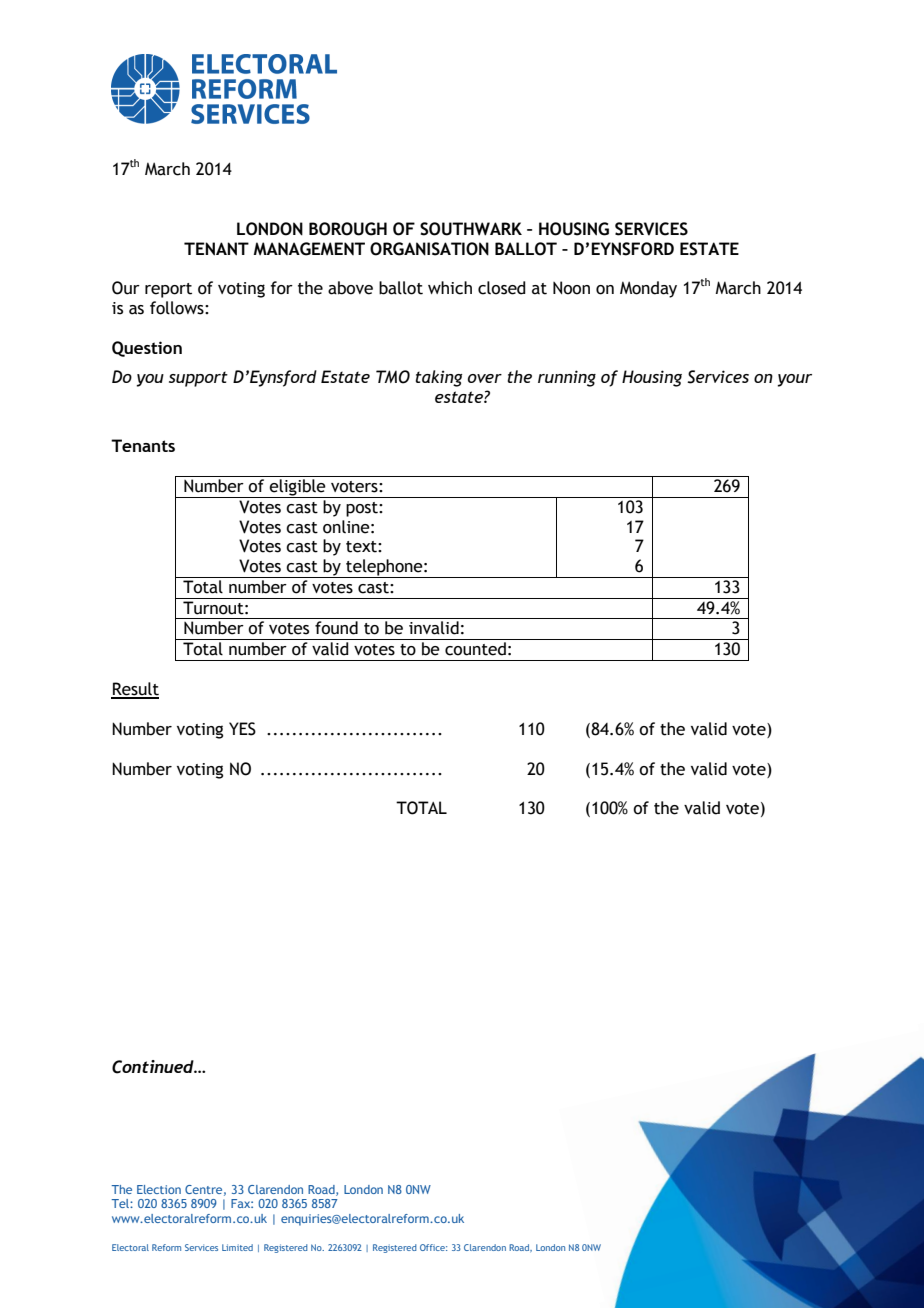 The image size is (924, 1308). I want to click on found, so click(336, 628).
